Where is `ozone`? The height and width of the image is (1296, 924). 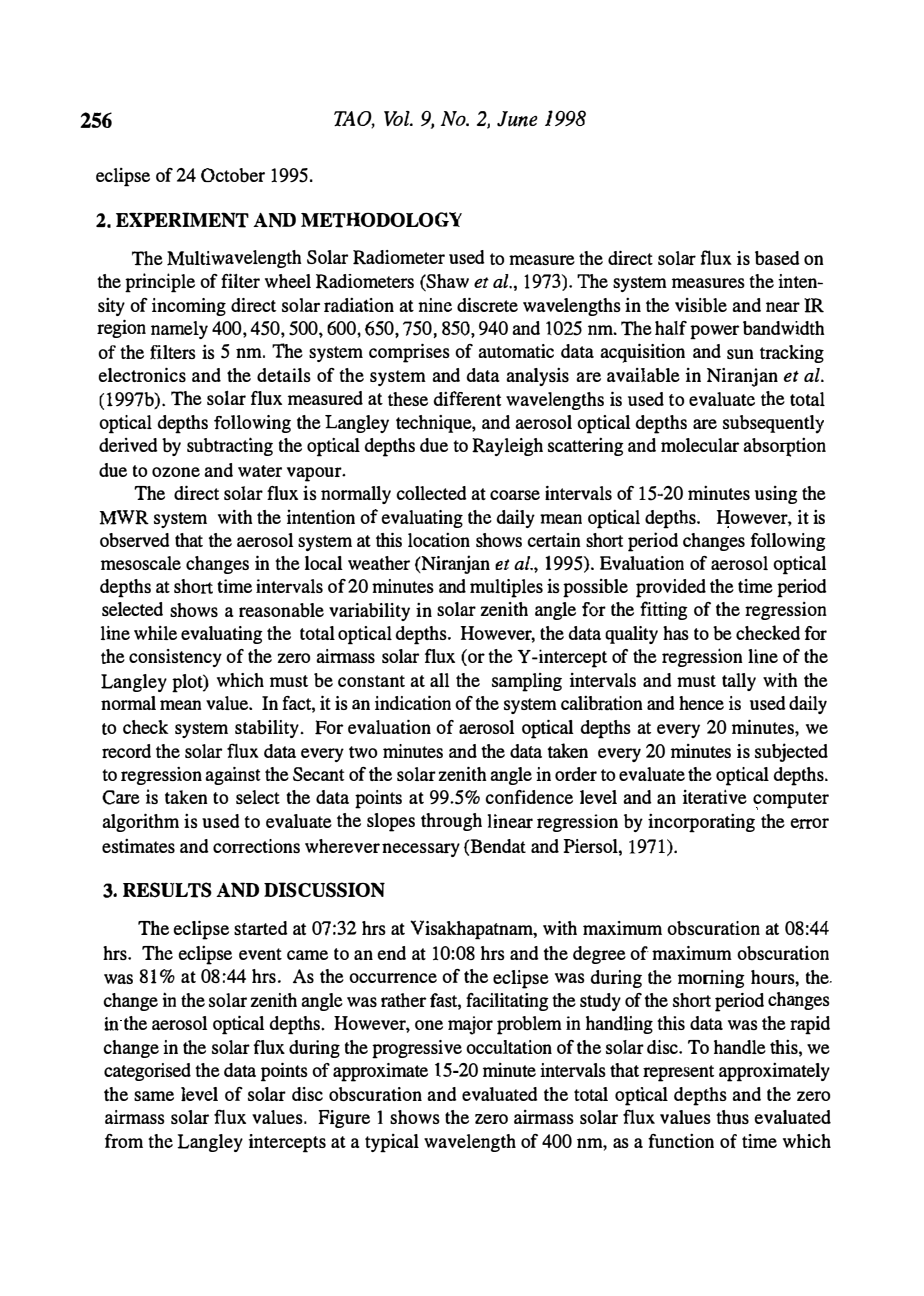
ozone is located at coordinates (176, 472).
